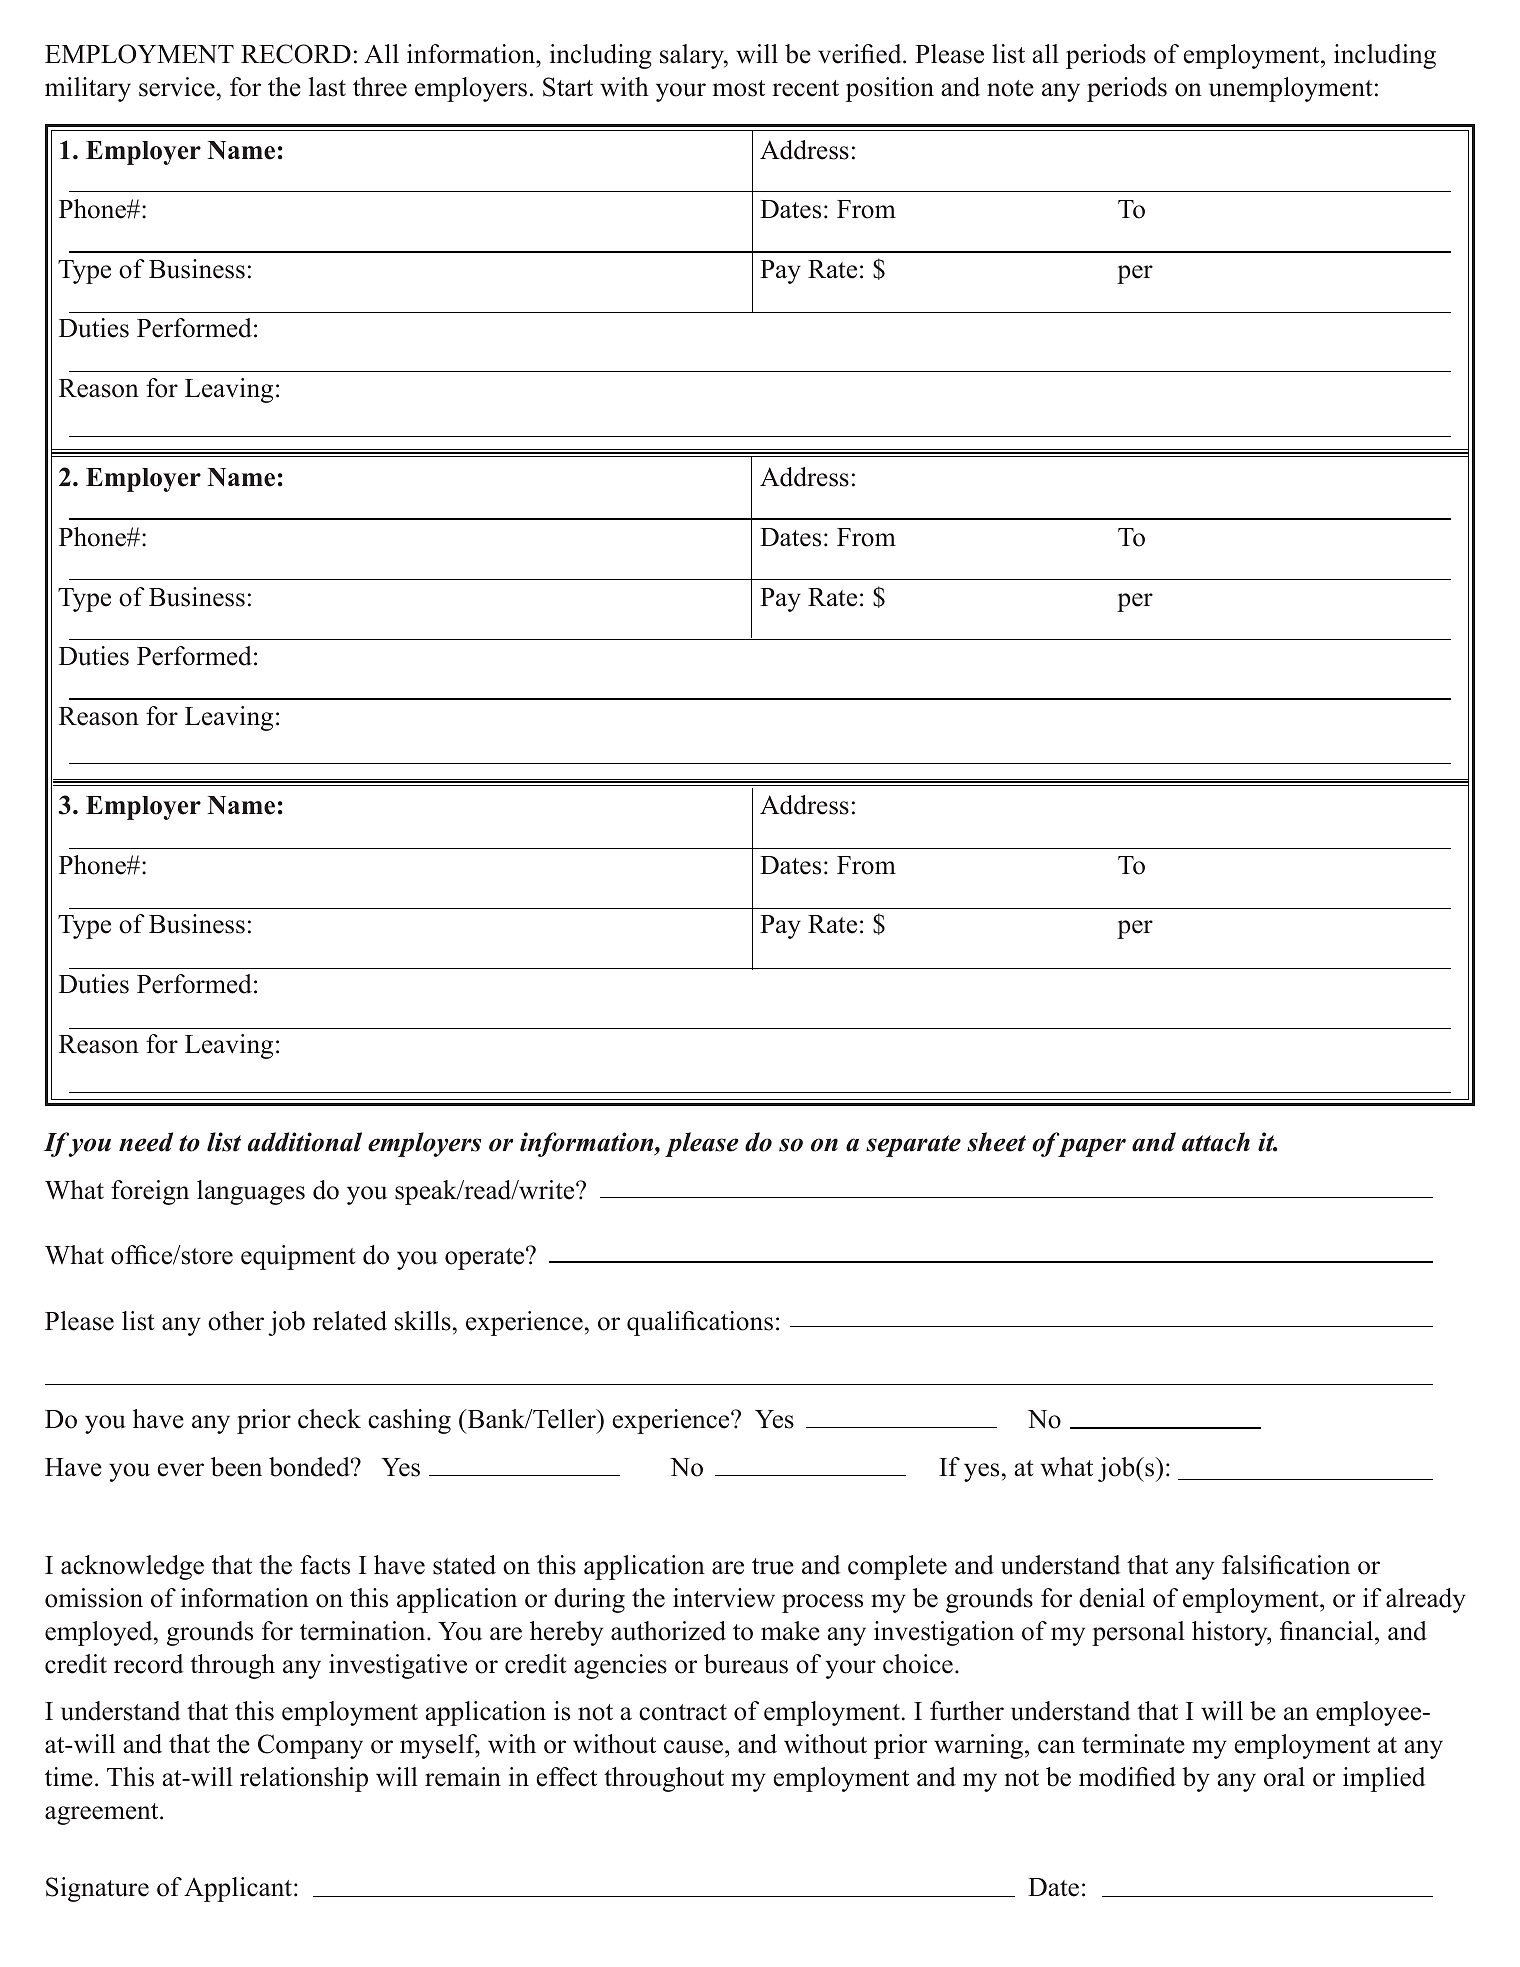 The image size is (1520, 1967). I want to click on relationship, so click(304, 1779).
